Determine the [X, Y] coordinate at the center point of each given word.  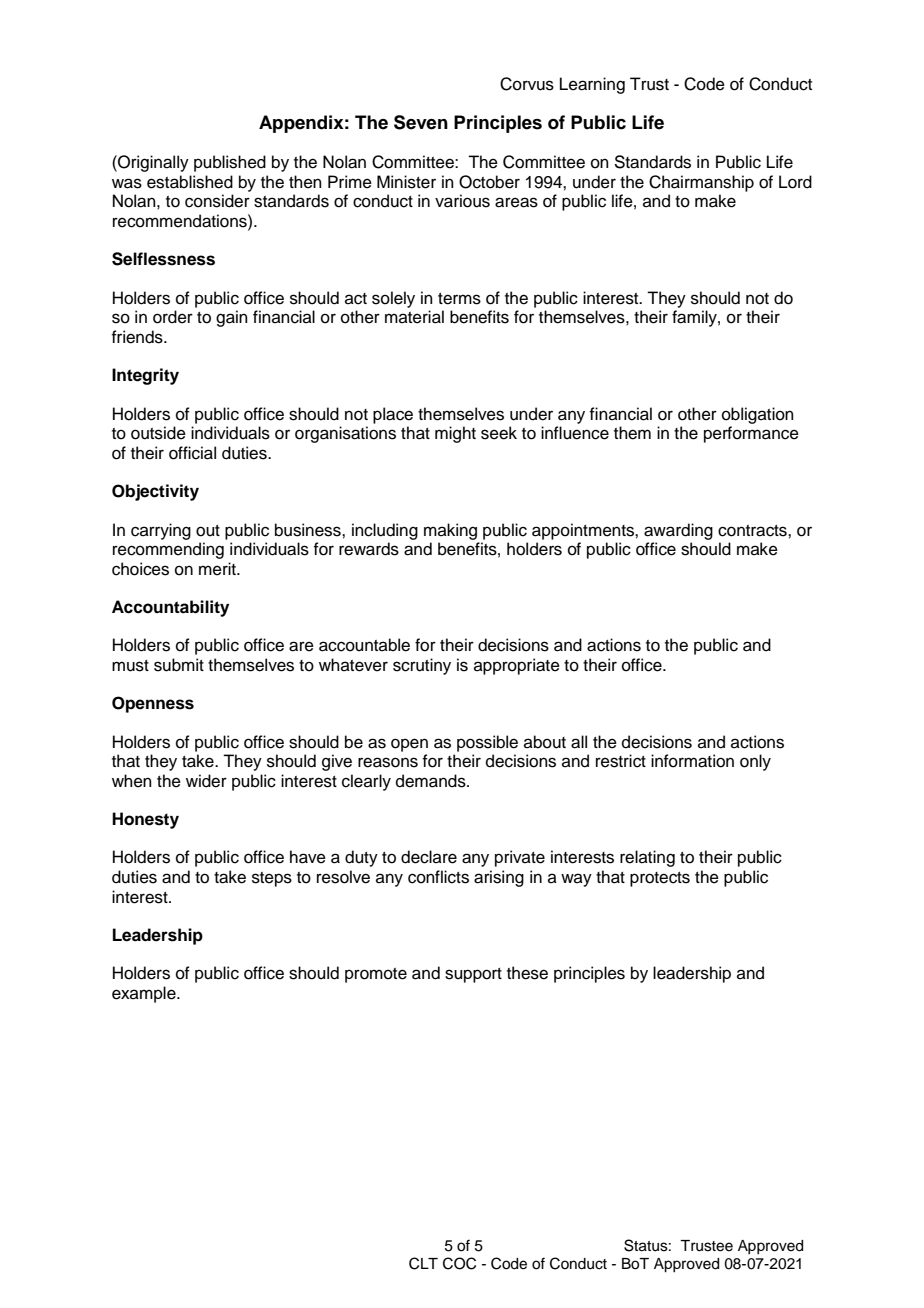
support [473, 975]
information [692, 761]
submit [179, 665]
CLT [423, 1263]
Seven [421, 122]
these [527, 973]
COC [459, 1263]
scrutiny [422, 666]
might [455, 434]
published [230, 163]
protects [660, 879]
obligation [758, 415]
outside [158, 433]
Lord [795, 182]
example [145, 994]
